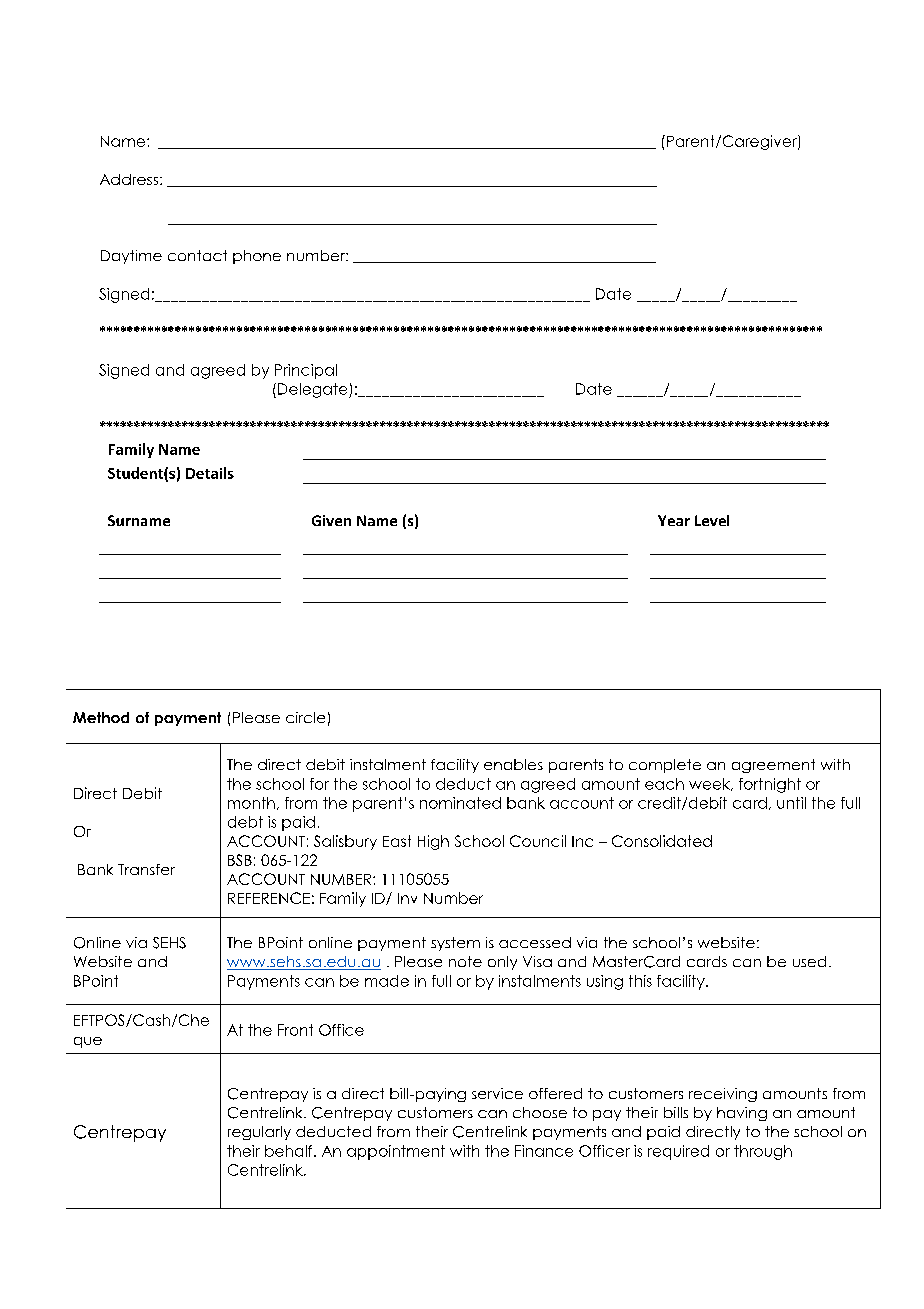  I want to click on week, so click(710, 784).
